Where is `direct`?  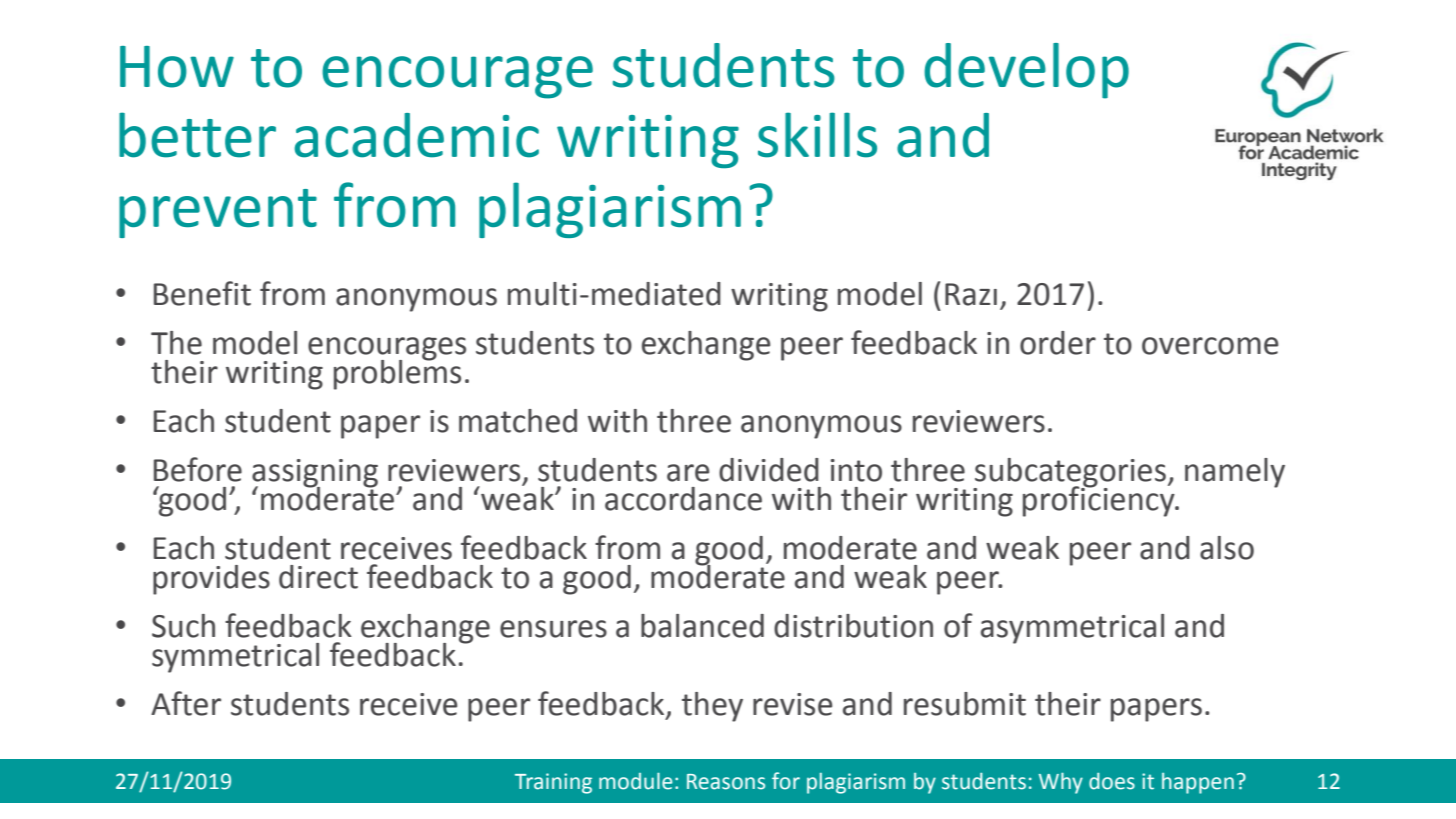
direct is located at coordinates (318, 577).
